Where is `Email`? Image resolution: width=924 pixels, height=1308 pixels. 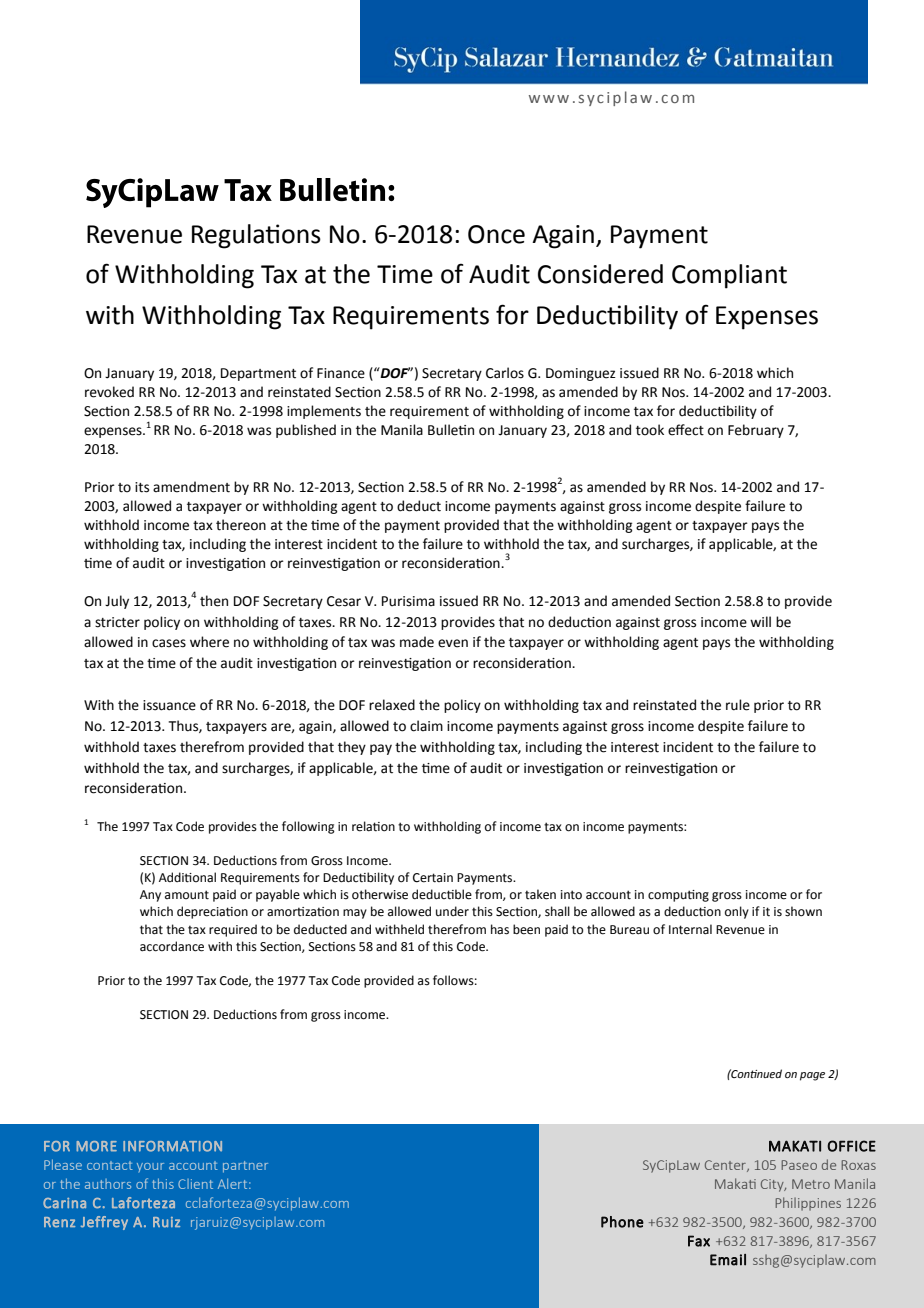 Email is located at coordinates (728, 1260).
